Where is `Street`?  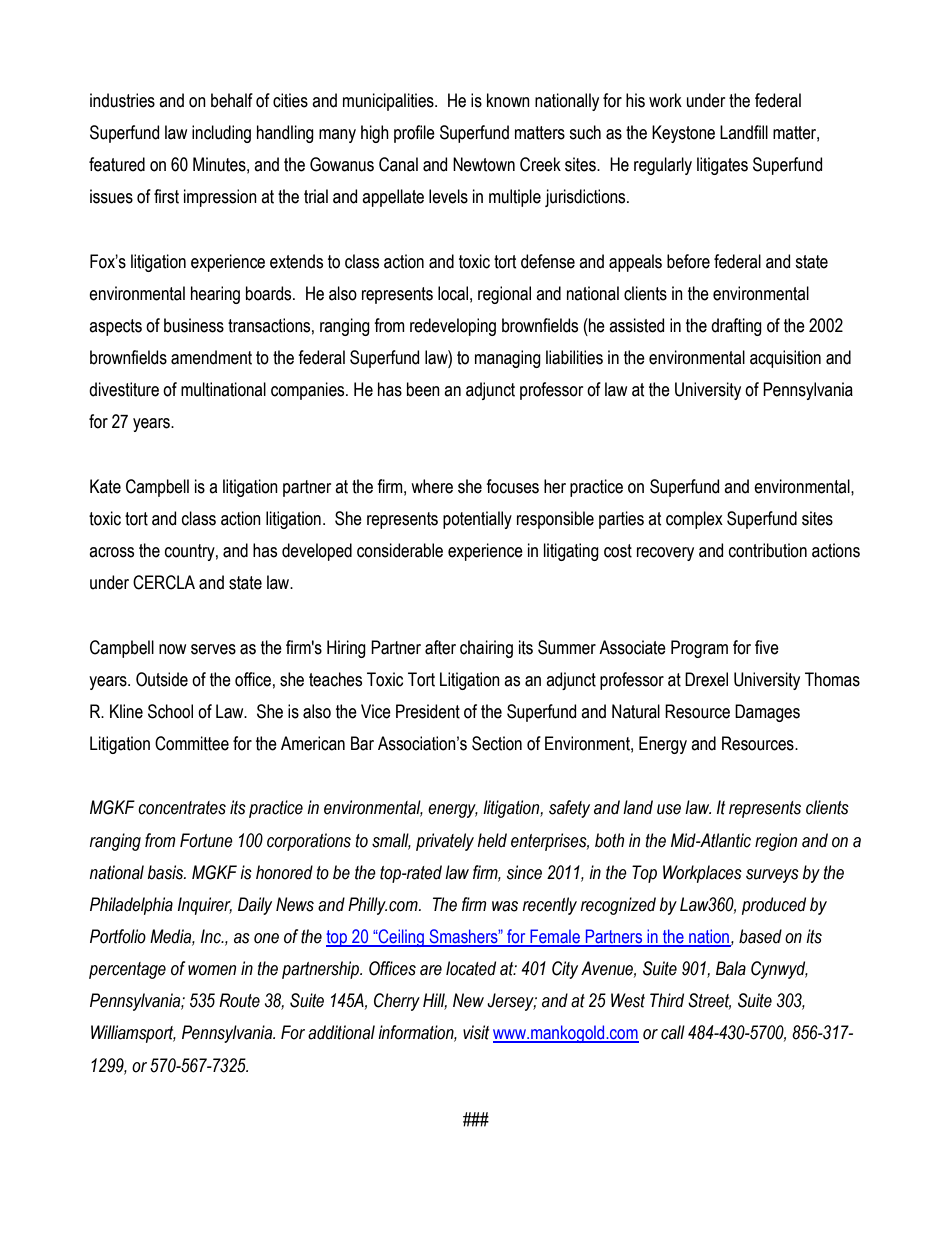
Street is located at coordinates (709, 1001).
